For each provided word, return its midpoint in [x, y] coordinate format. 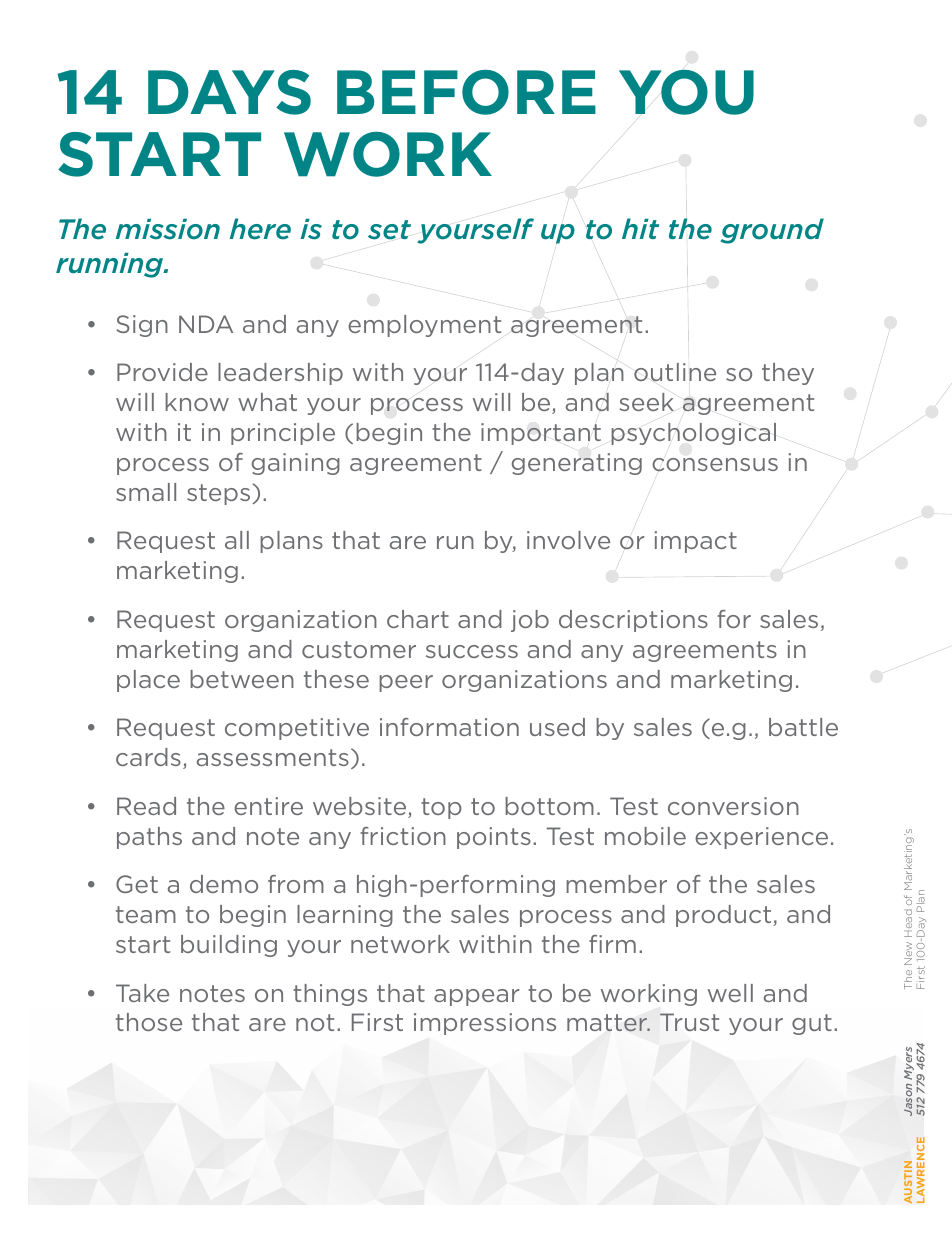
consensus [715, 465]
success [472, 651]
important [541, 434]
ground [772, 231]
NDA [206, 324]
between [242, 679]
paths [149, 838]
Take [142, 993]
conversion [733, 806]
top [441, 808]
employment [424, 326]
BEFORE [466, 92]
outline [675, 372]
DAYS [229, 92]
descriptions [633, 621]
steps [220, 494]
